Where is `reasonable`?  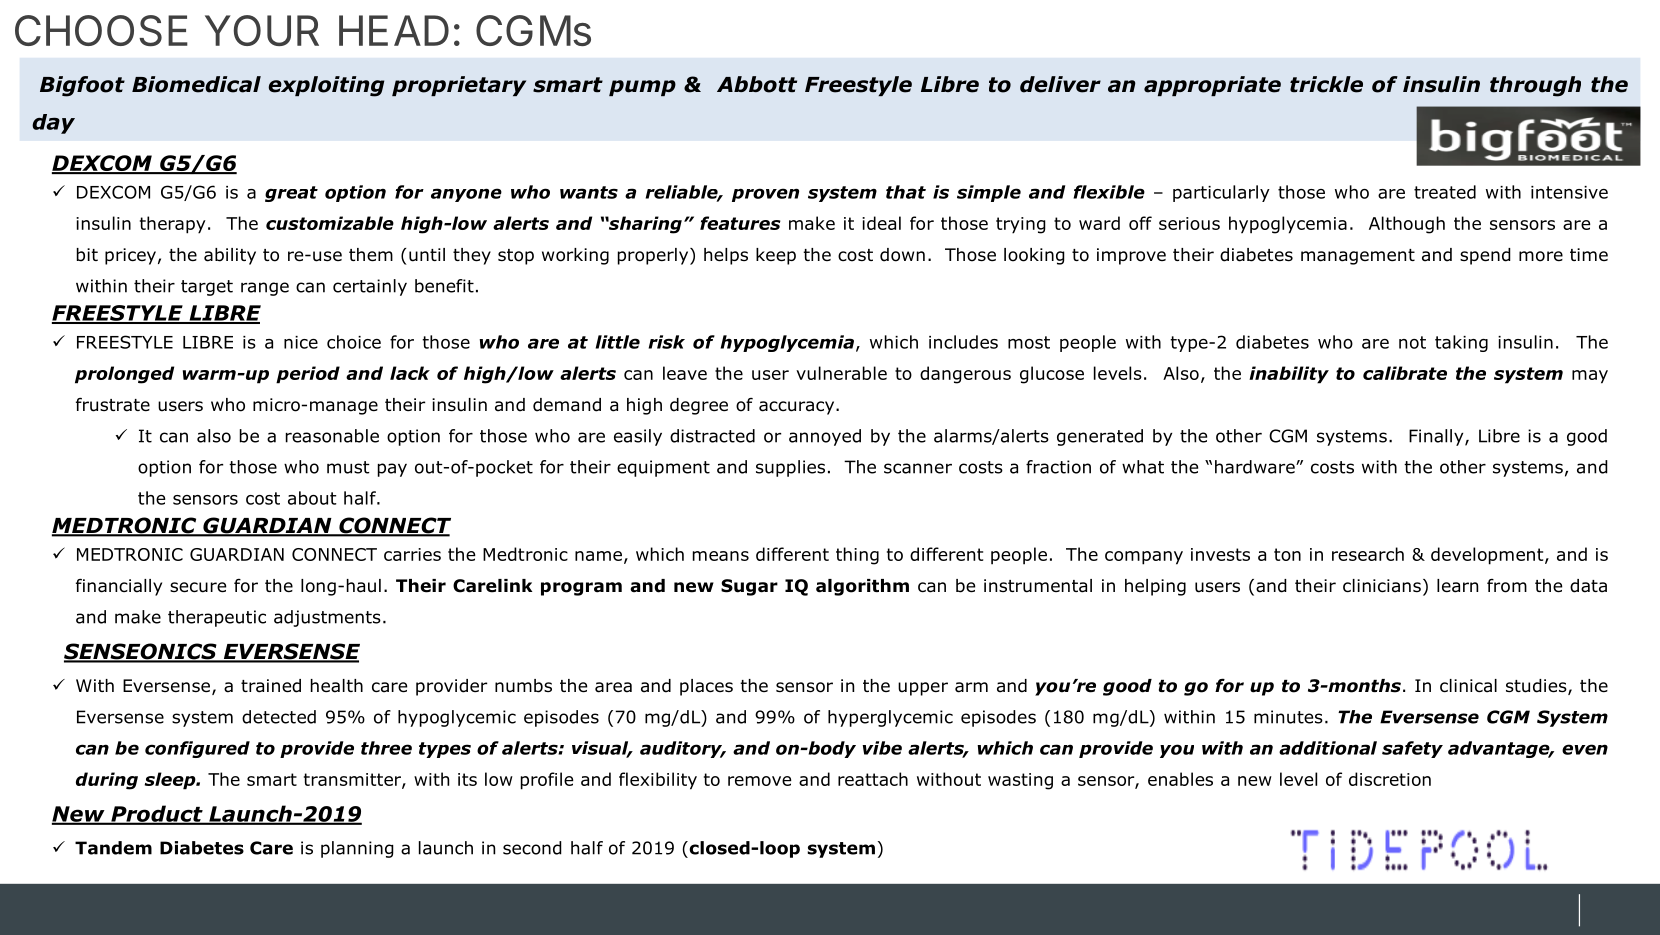 reasonable is located at coordinates (332, 436).
